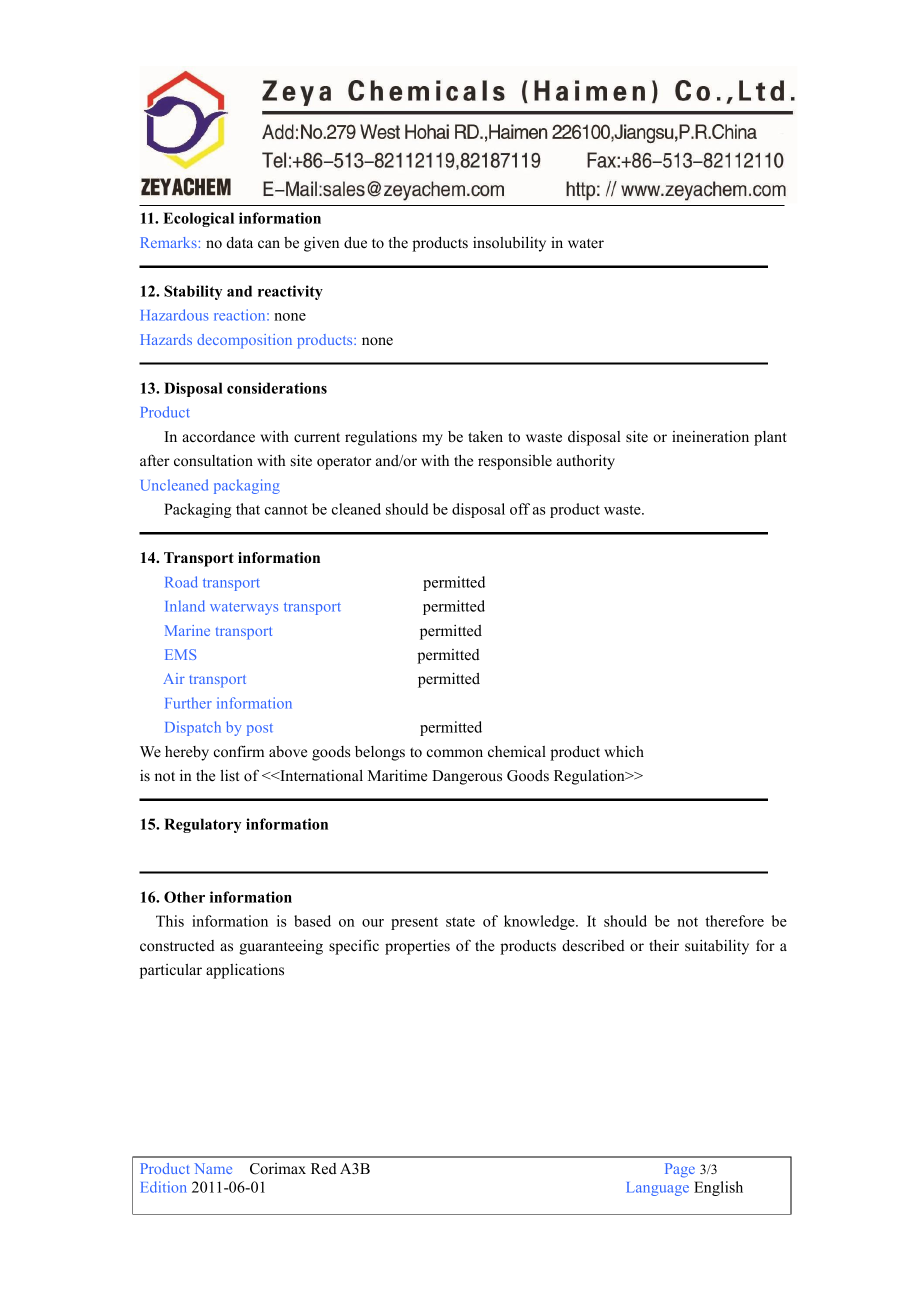 The height and width of the page is (1308, 924). Describe the element at coordinates (680, 1170) in the page. I see `Page` at that location.
